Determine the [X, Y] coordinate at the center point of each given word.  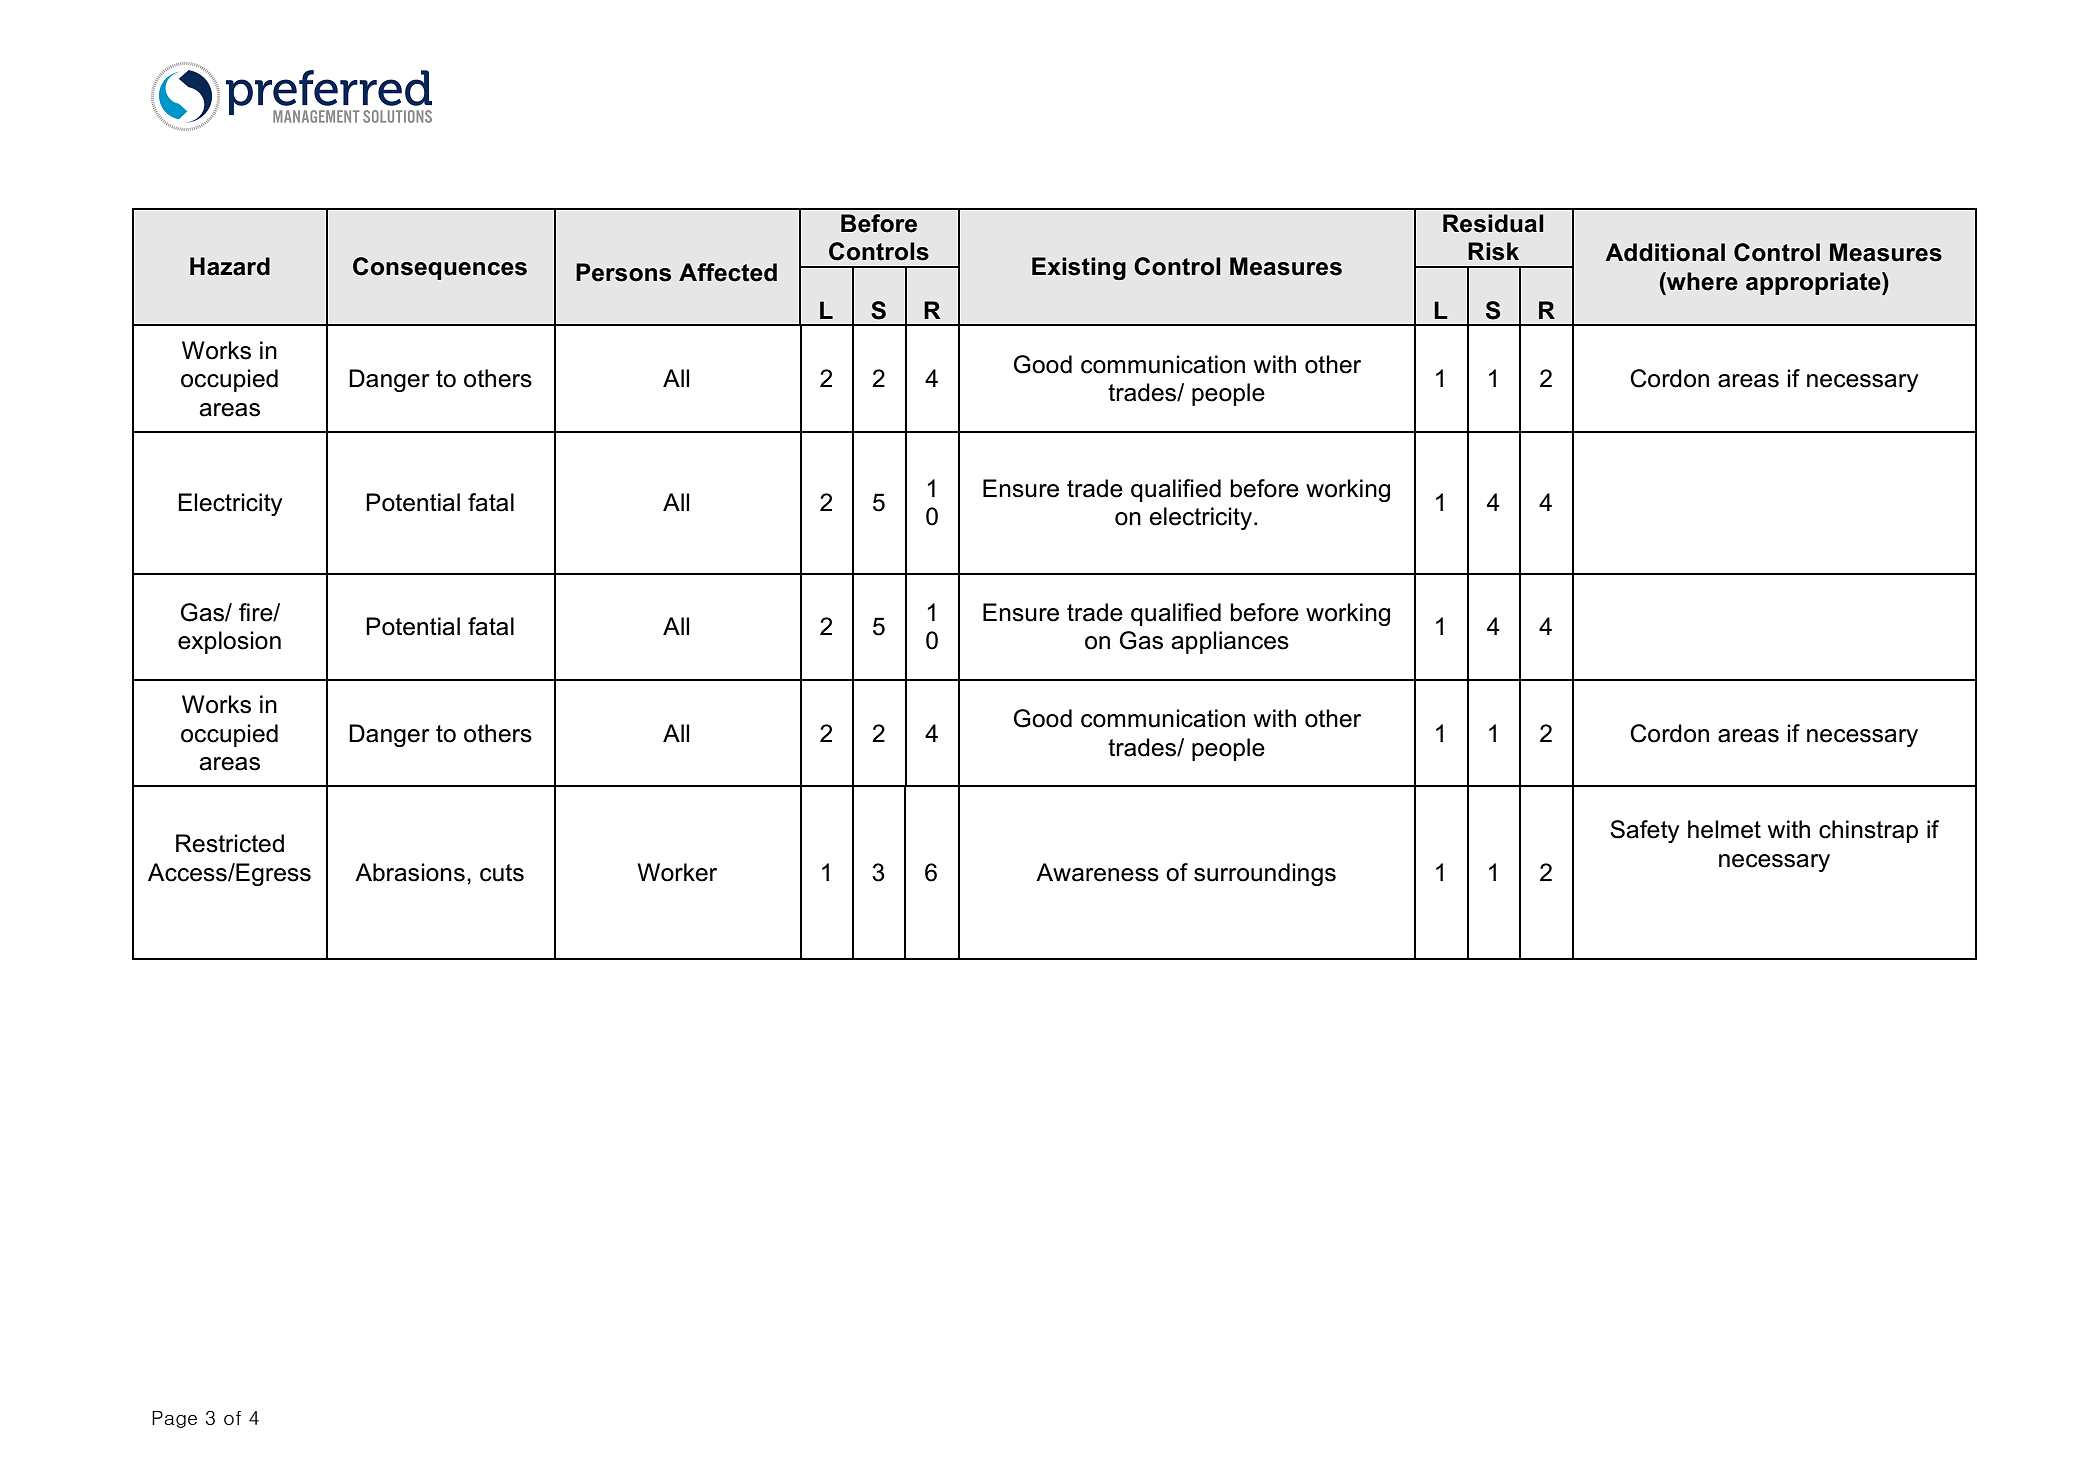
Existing [1079, 268]
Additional [1665, 252]
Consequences [440, 268]
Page [174, 1419]
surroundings [1265, 874]
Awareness [1097, 872]
